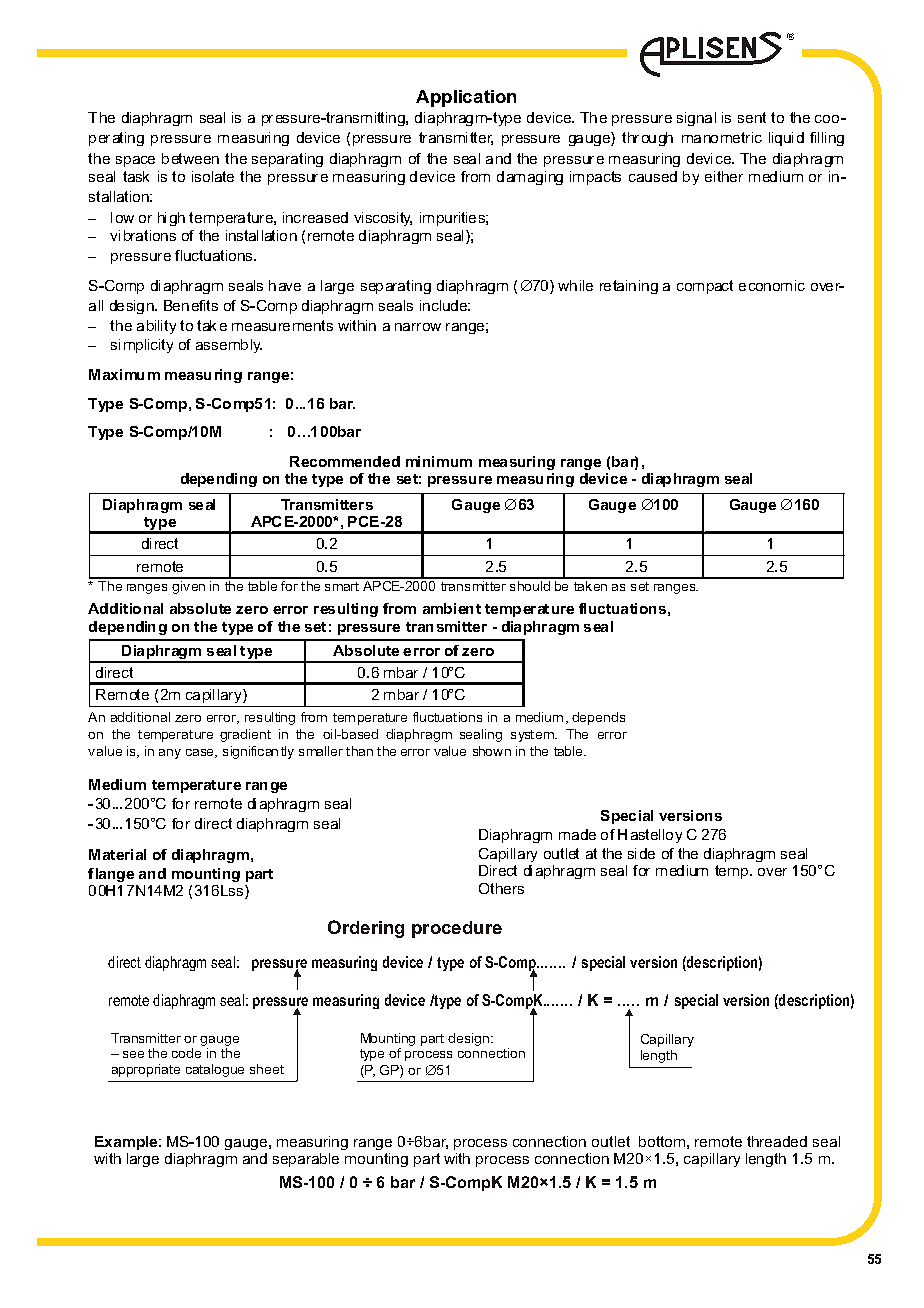 The width and height of the screenshot is (924, 1308). What do you see at coordinates (418, 327) in the screenshot?
I see `narrow` at bounding box center [418, 327].
